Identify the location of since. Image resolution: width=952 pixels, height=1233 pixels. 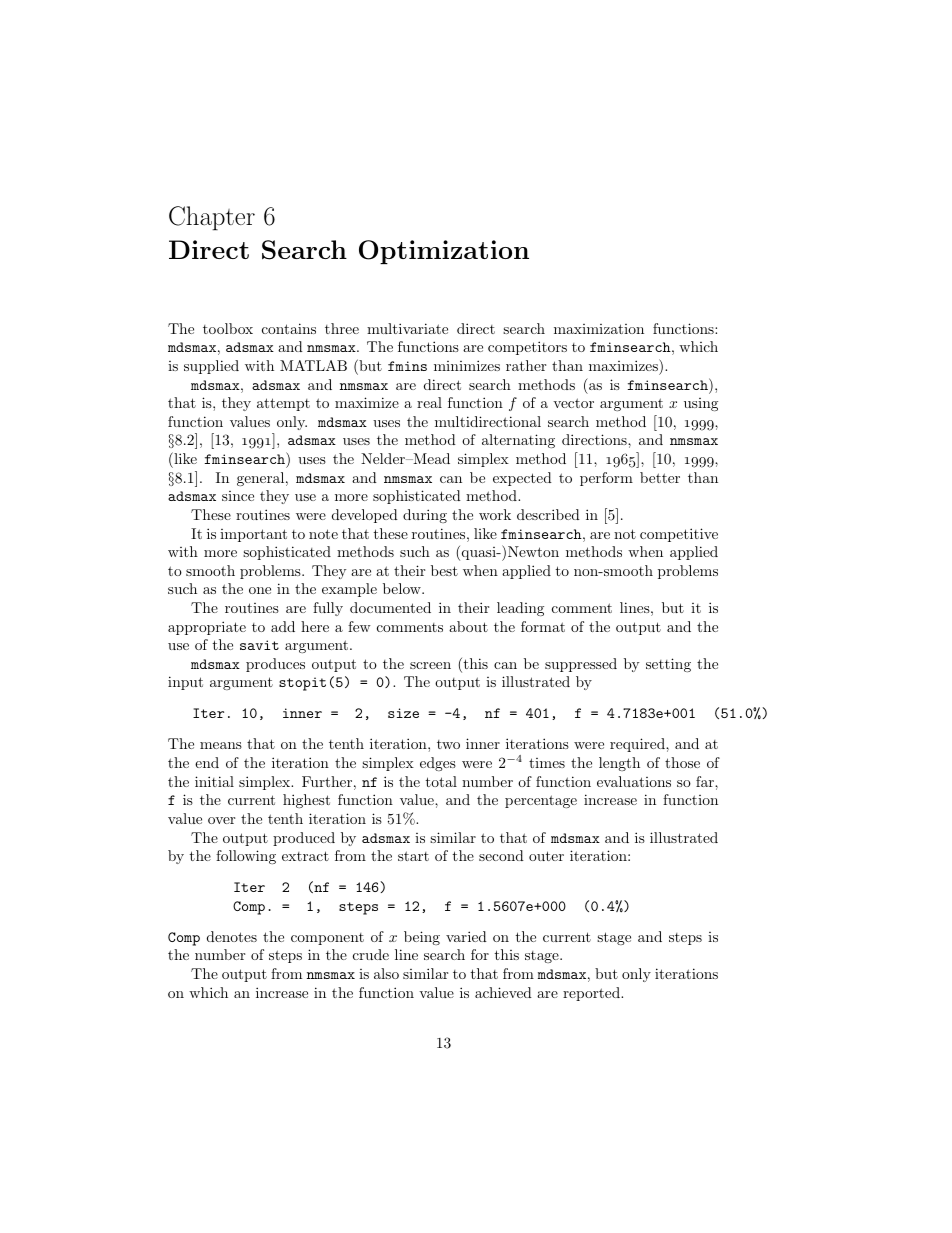
(238, 496).
